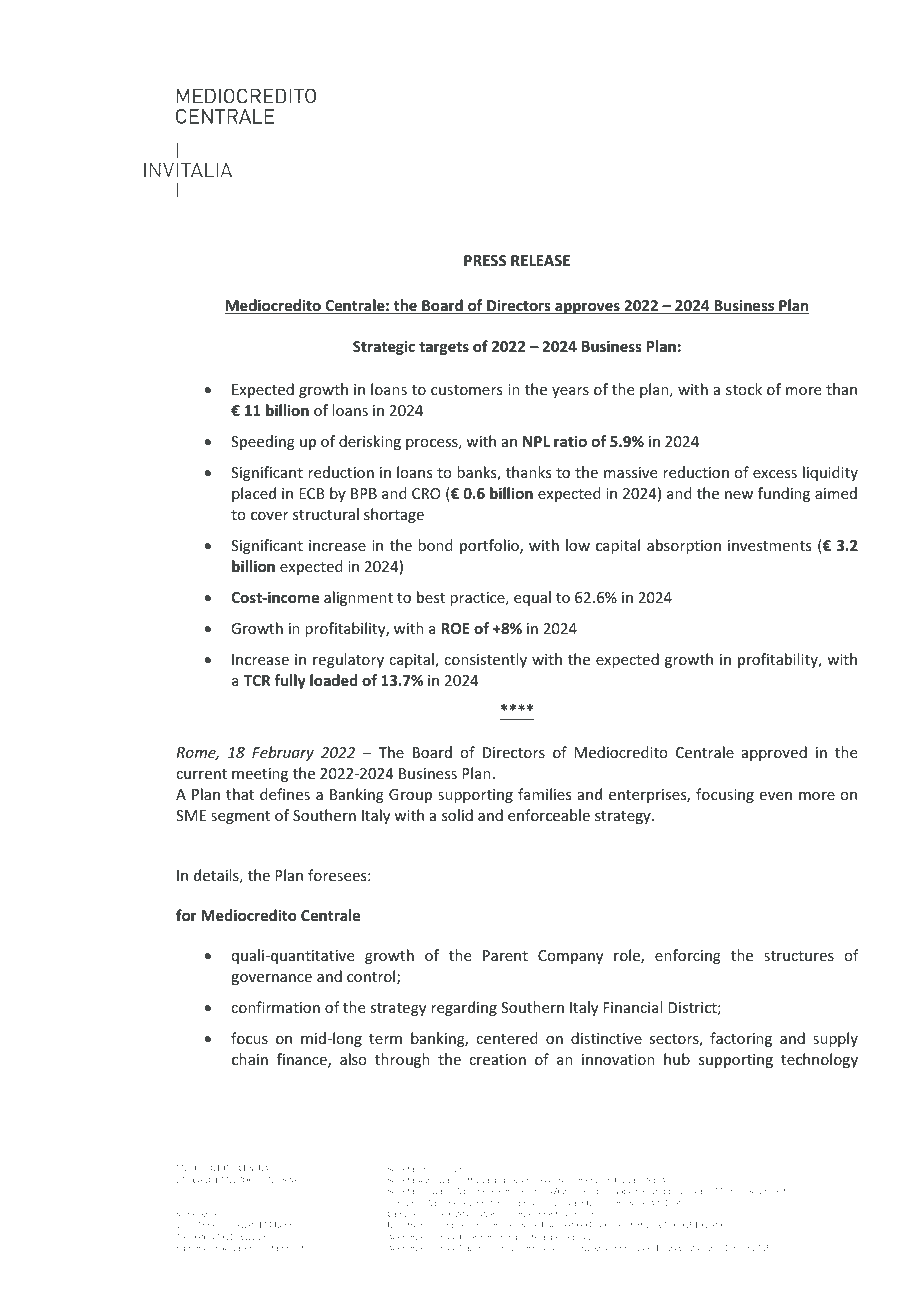  I want to click on Strategic, so click(384, 347).
